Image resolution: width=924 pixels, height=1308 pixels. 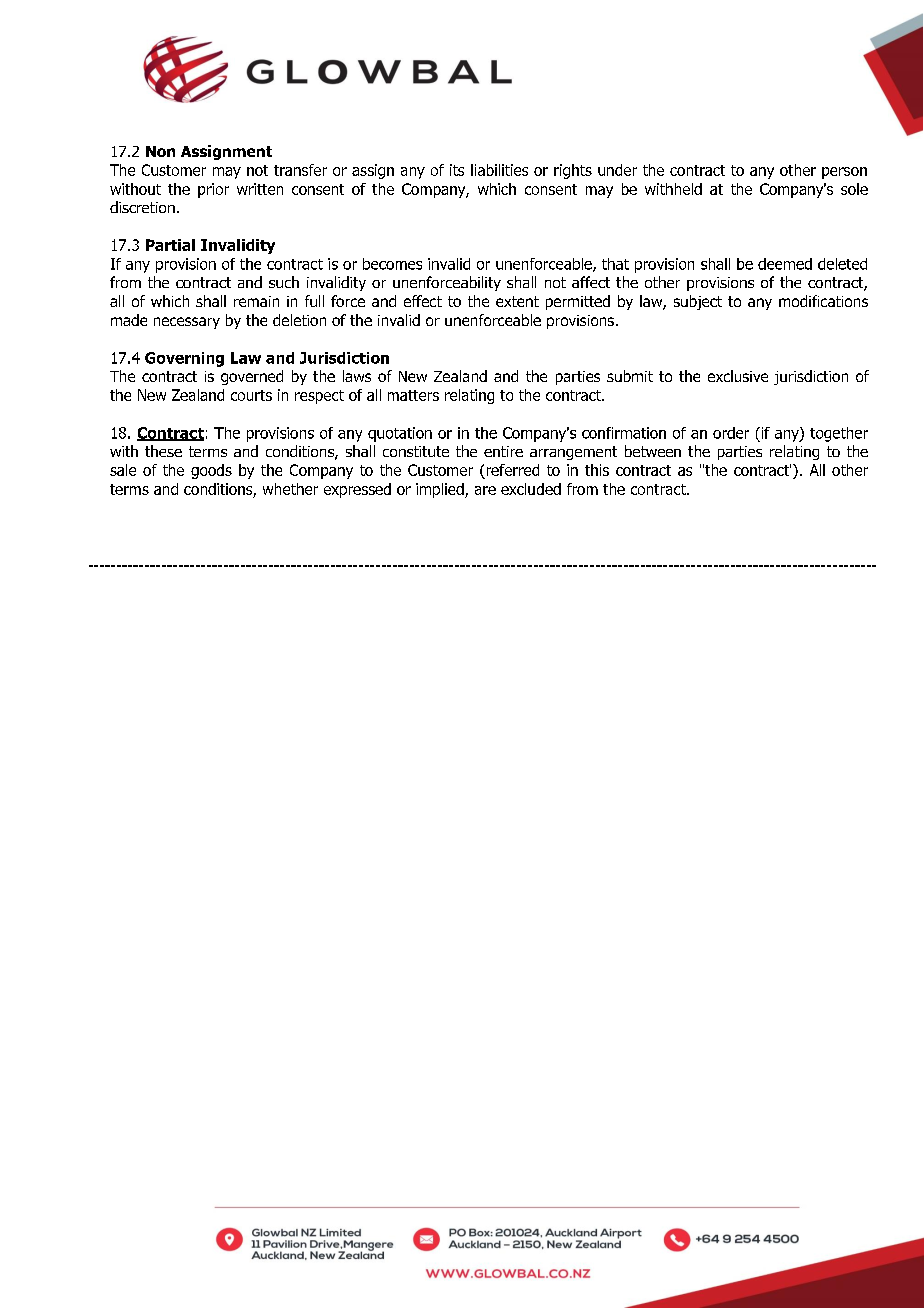 I want to click on deemed, so click(x=785, y=264).
